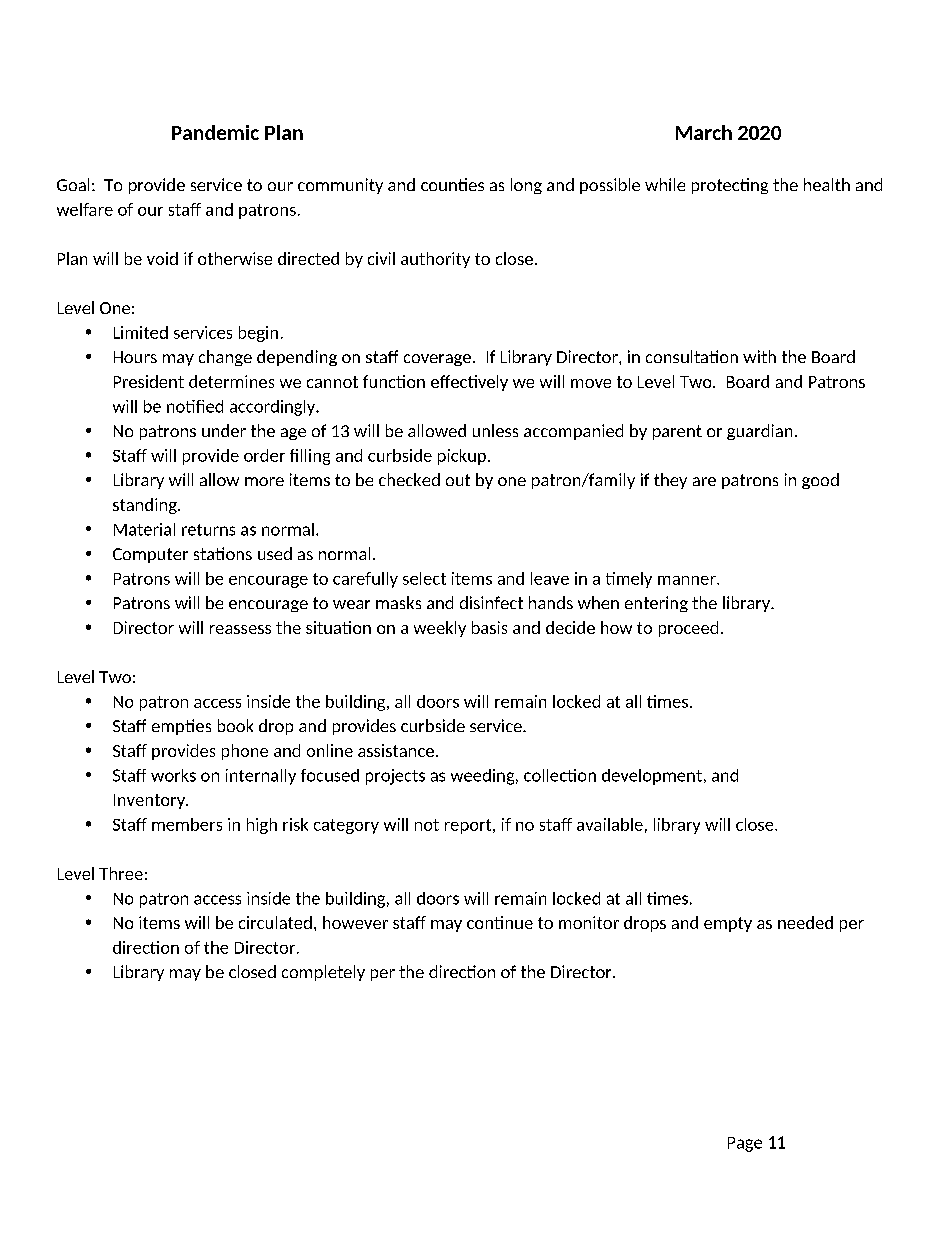  Describe the element at coordinates (240, 629) in the screenshot. I see `reassess` at that location.
